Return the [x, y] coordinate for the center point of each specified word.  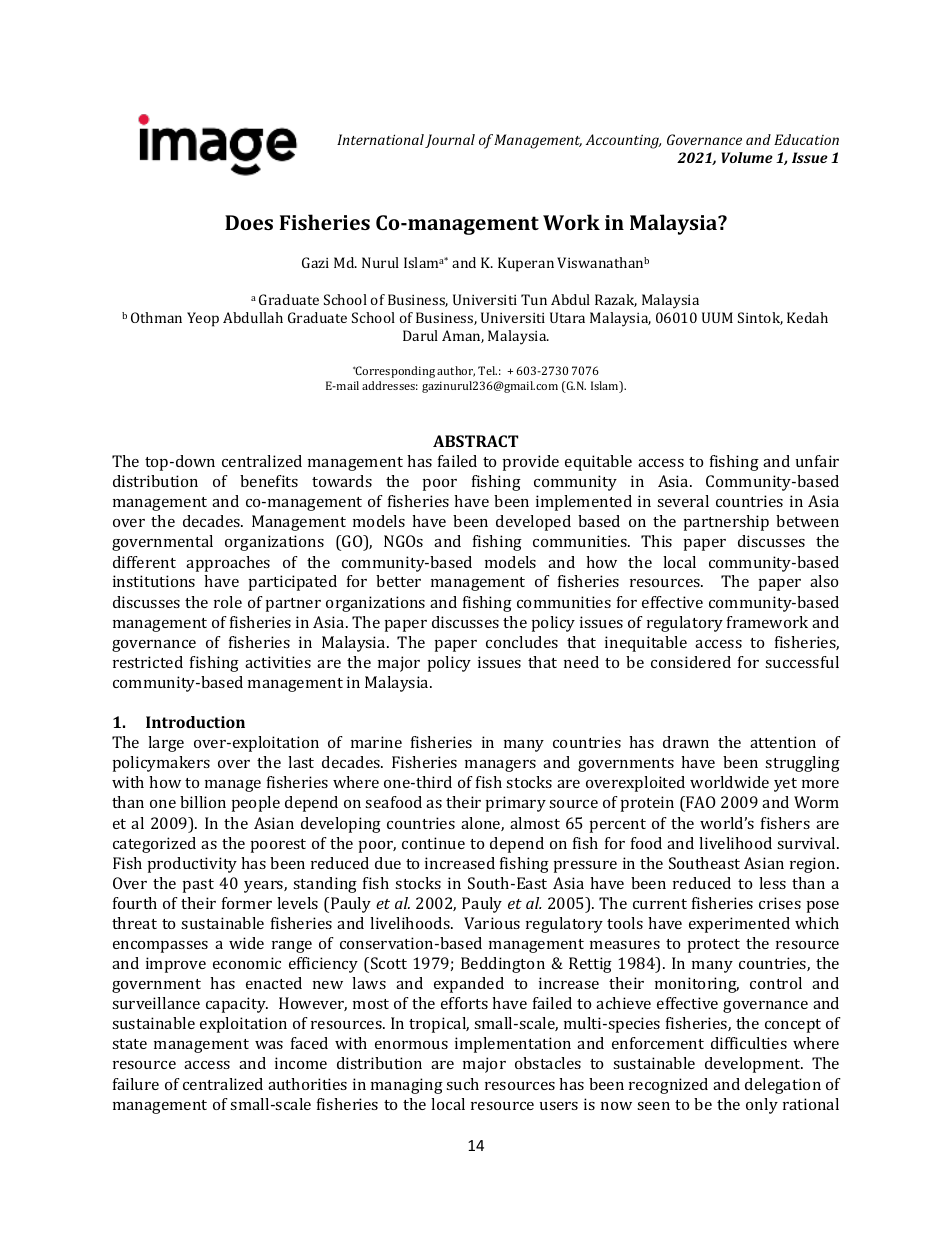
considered [691, 662]
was [269, 1045]
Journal [450, 141]
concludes [522, 642]
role [228, 602]
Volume [747, 157]
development [754, 1065]
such [462, 1084]
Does [249, 222]
